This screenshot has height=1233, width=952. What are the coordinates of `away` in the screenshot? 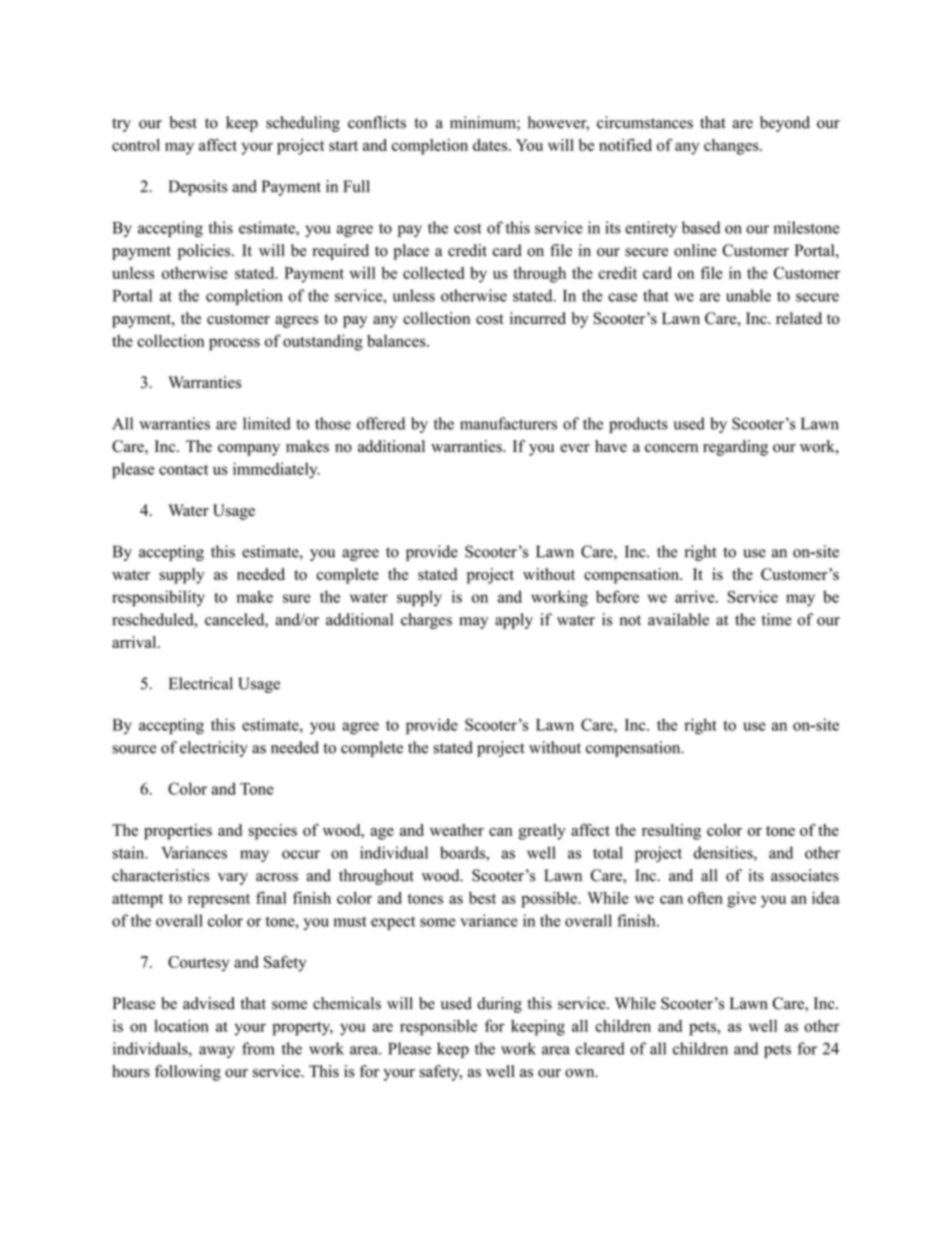 It's located at (217, 1052).
